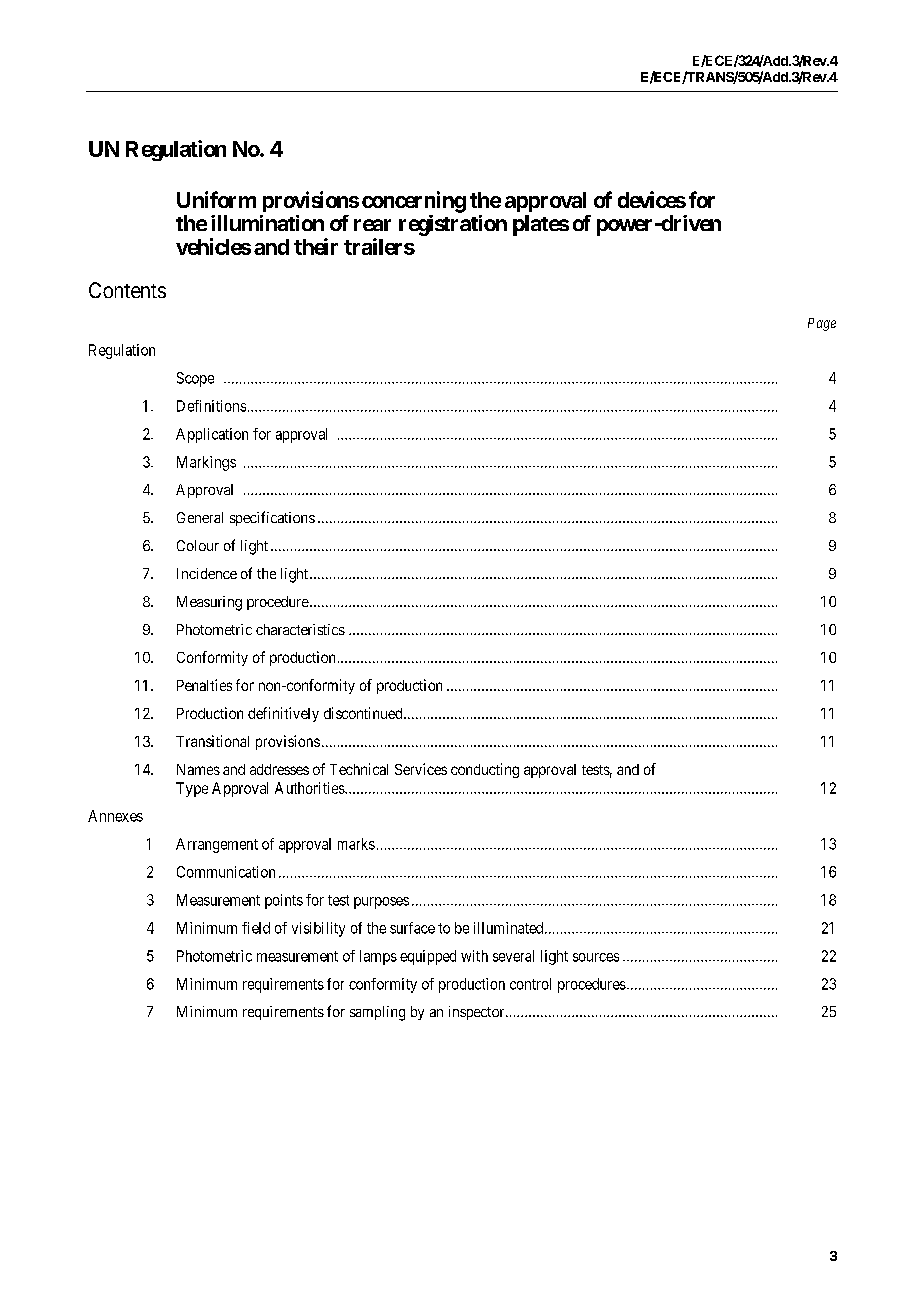 Image resolution: width=924 pixels, height=1308 pixels. Describe the element at coordinates (485, 770) in the document. I see `conducting` at that location.
